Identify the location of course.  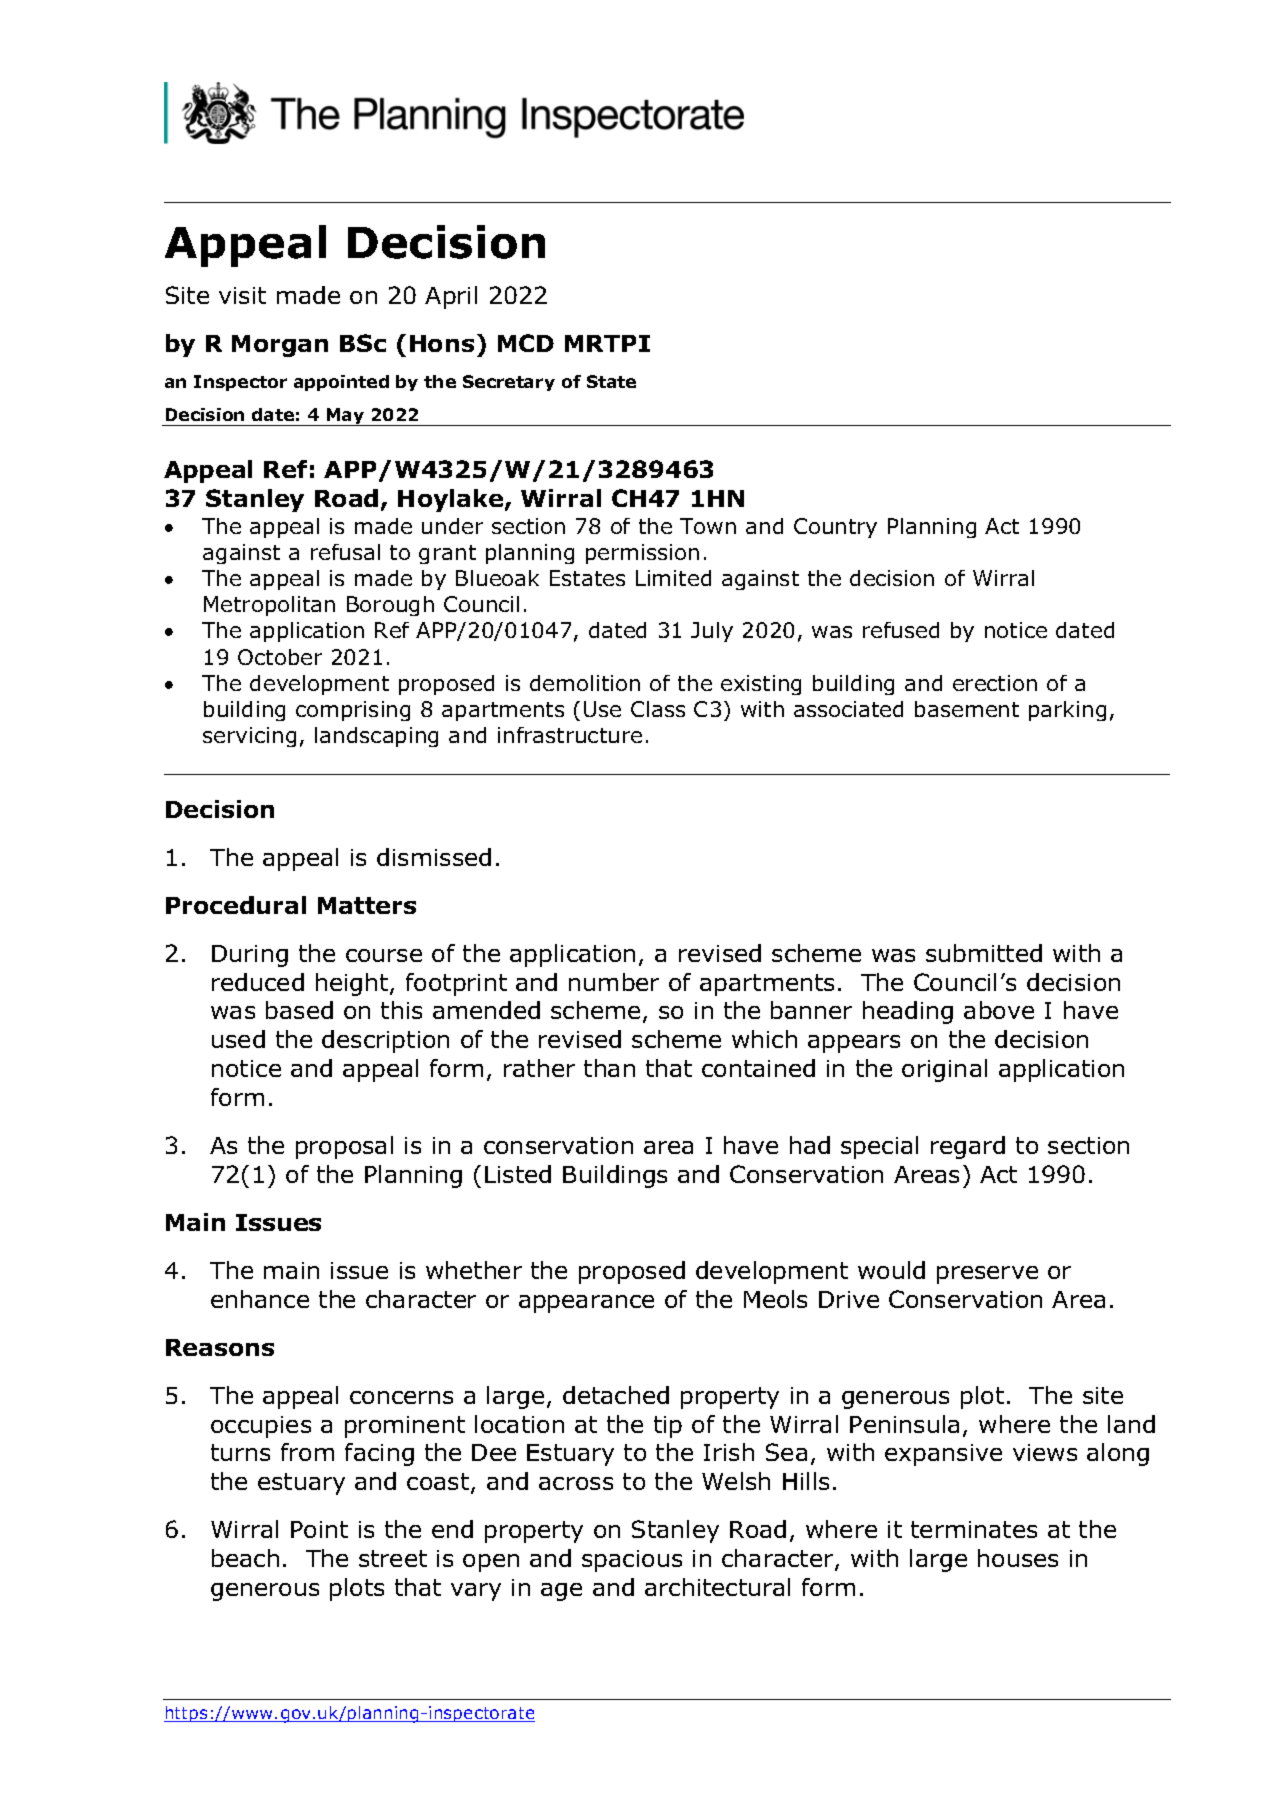
(384, 955).
